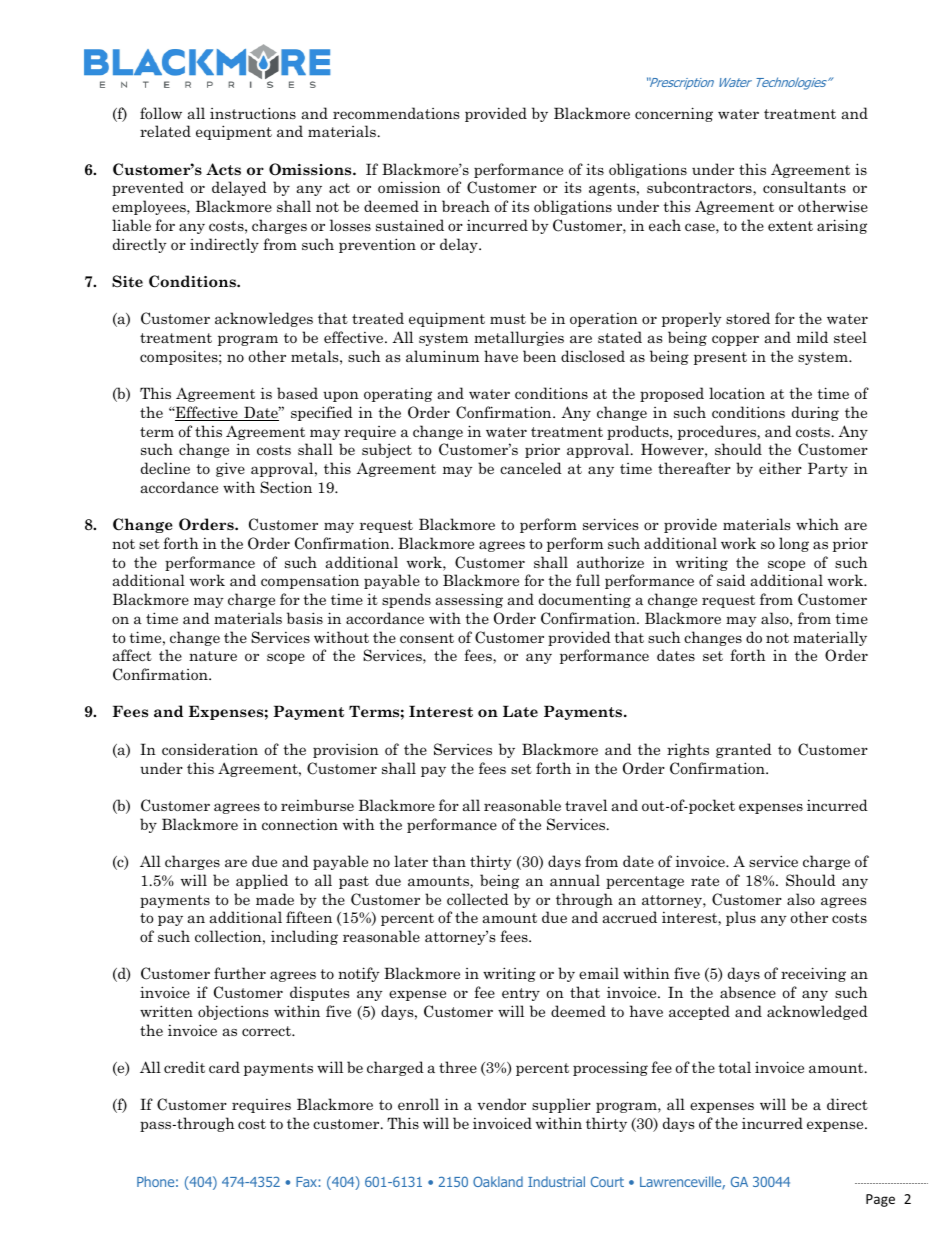  I want to click on consent, so click(427, 638).
